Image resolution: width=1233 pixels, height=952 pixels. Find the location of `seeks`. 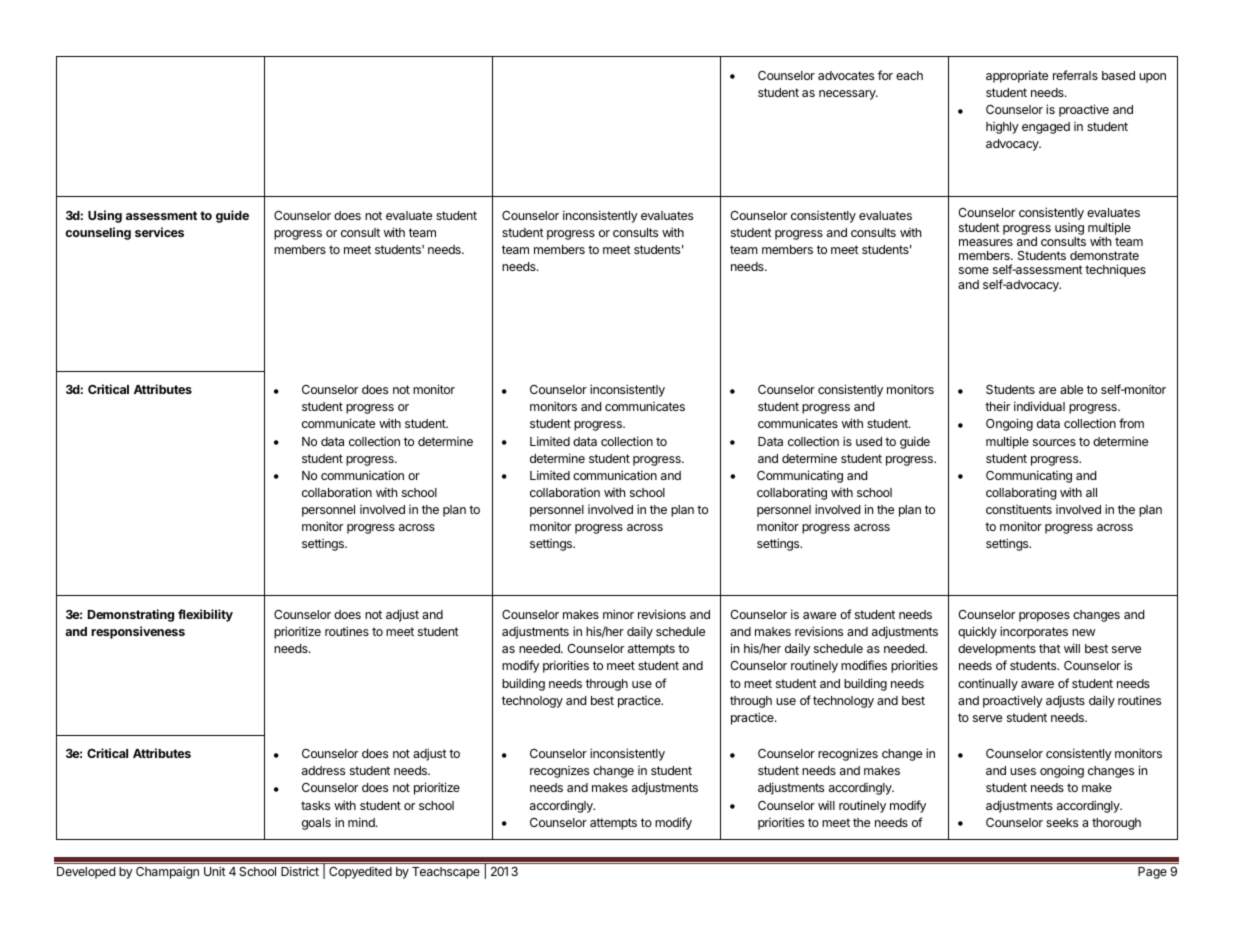

seeks is located at coordinates (1062, 822).
